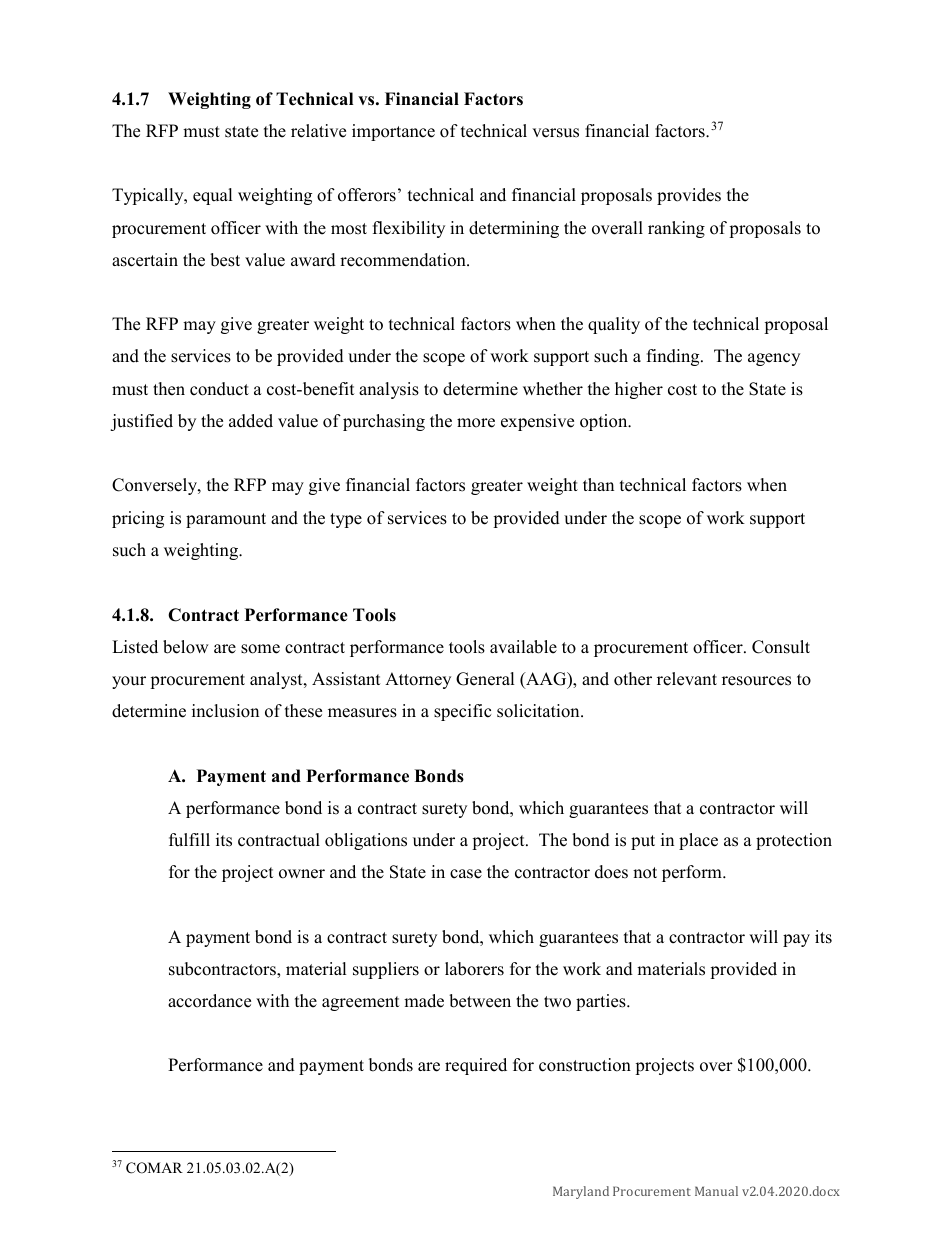  What do you see at coordinates (219, 389) in the screenshot?
I see `conduct` at bounding box center [219, 389].
